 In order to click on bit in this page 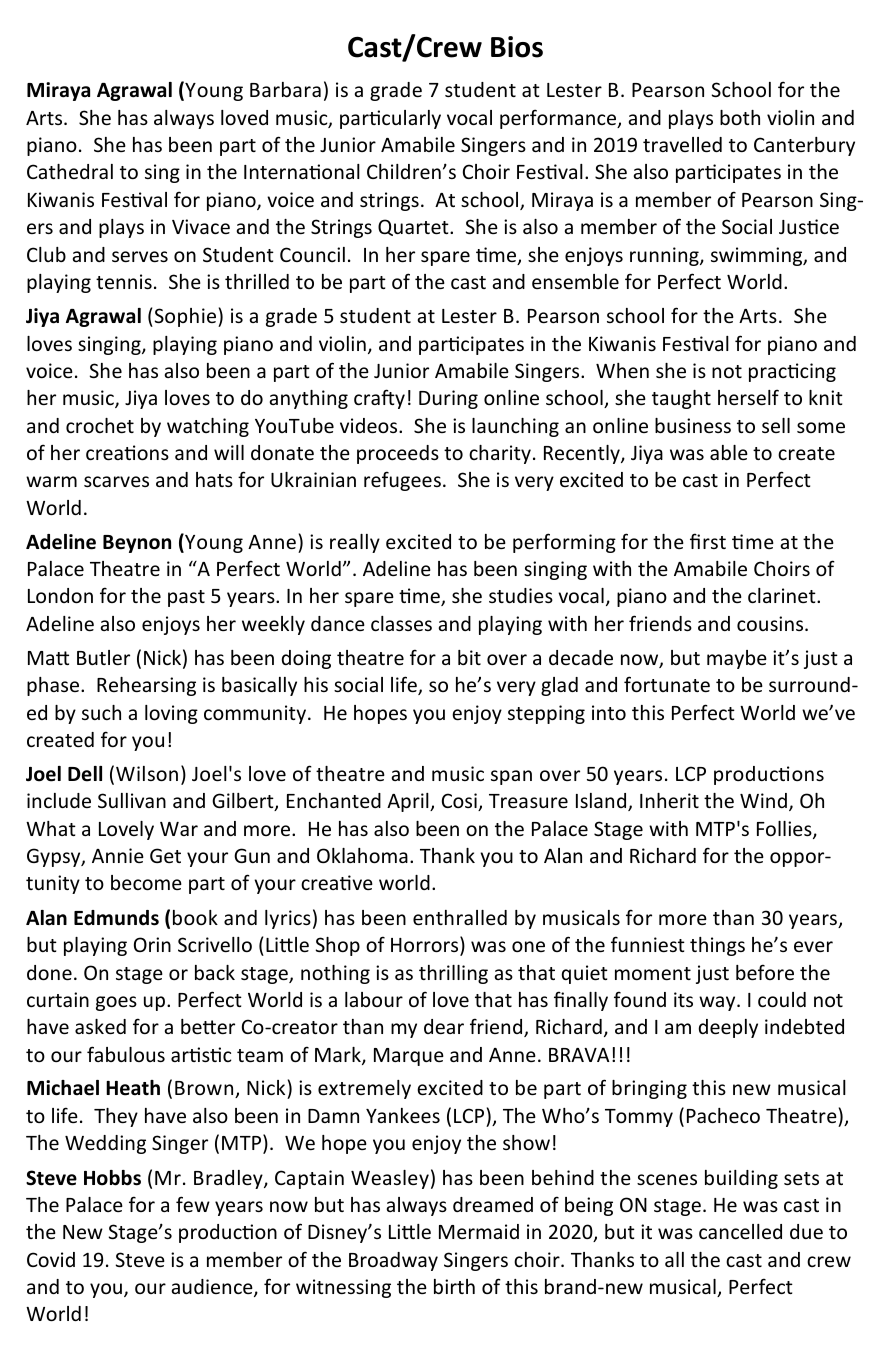, I will do `click(469, 657)`.
